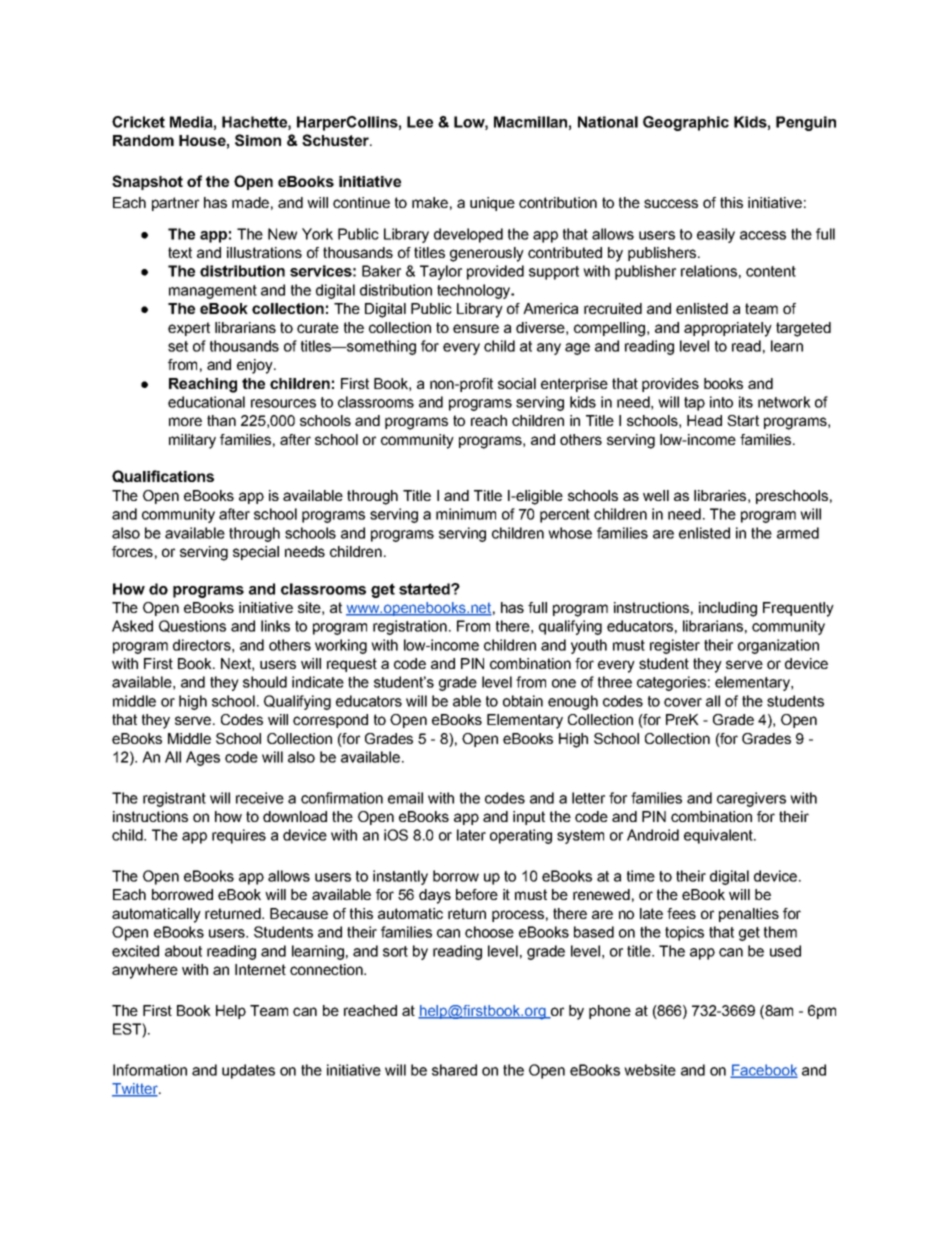 The height and width of the document is (1233, 952). What do you see at coordinates (248, 1071) in the document?
I see `updates` at bounding box center [248, 1071].
